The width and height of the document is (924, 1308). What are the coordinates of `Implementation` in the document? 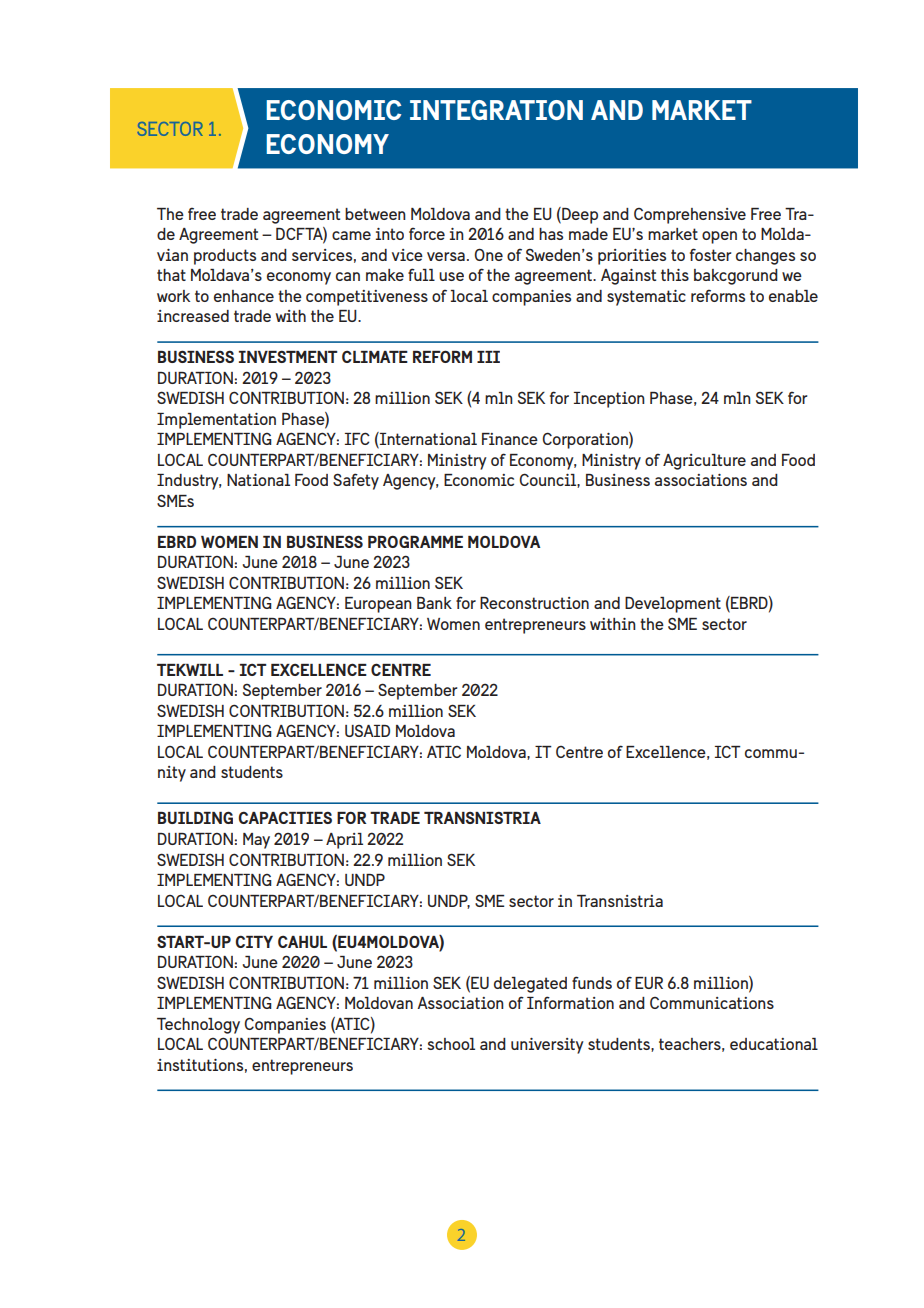 It's located at (216, 421).
